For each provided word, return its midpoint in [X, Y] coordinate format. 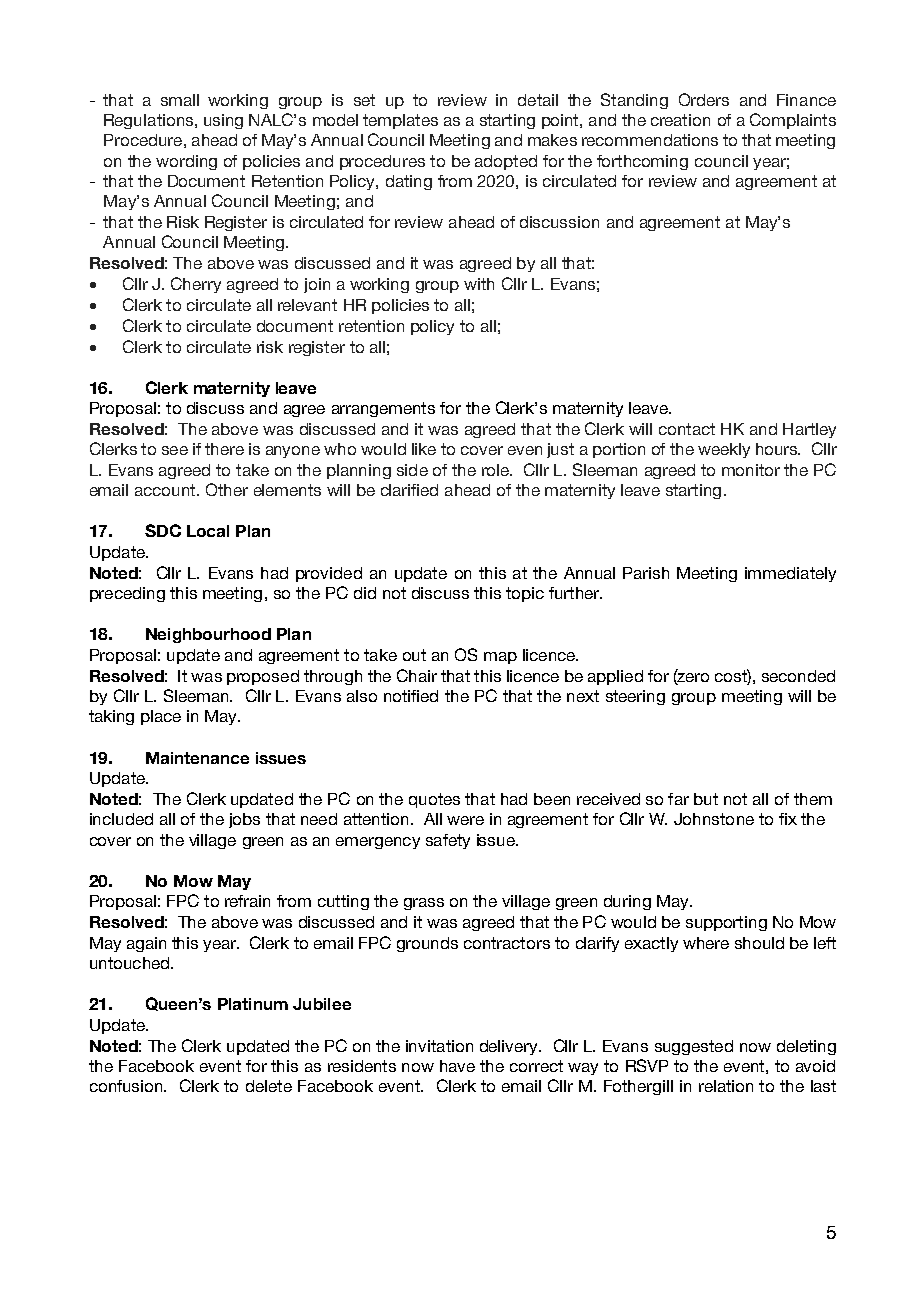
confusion [127, 1086]
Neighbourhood [208, 635]
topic [525, 594]
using [223, 121]
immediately [790, 574]
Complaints [793, 121]
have [457, 1066]
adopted [506, 162]
